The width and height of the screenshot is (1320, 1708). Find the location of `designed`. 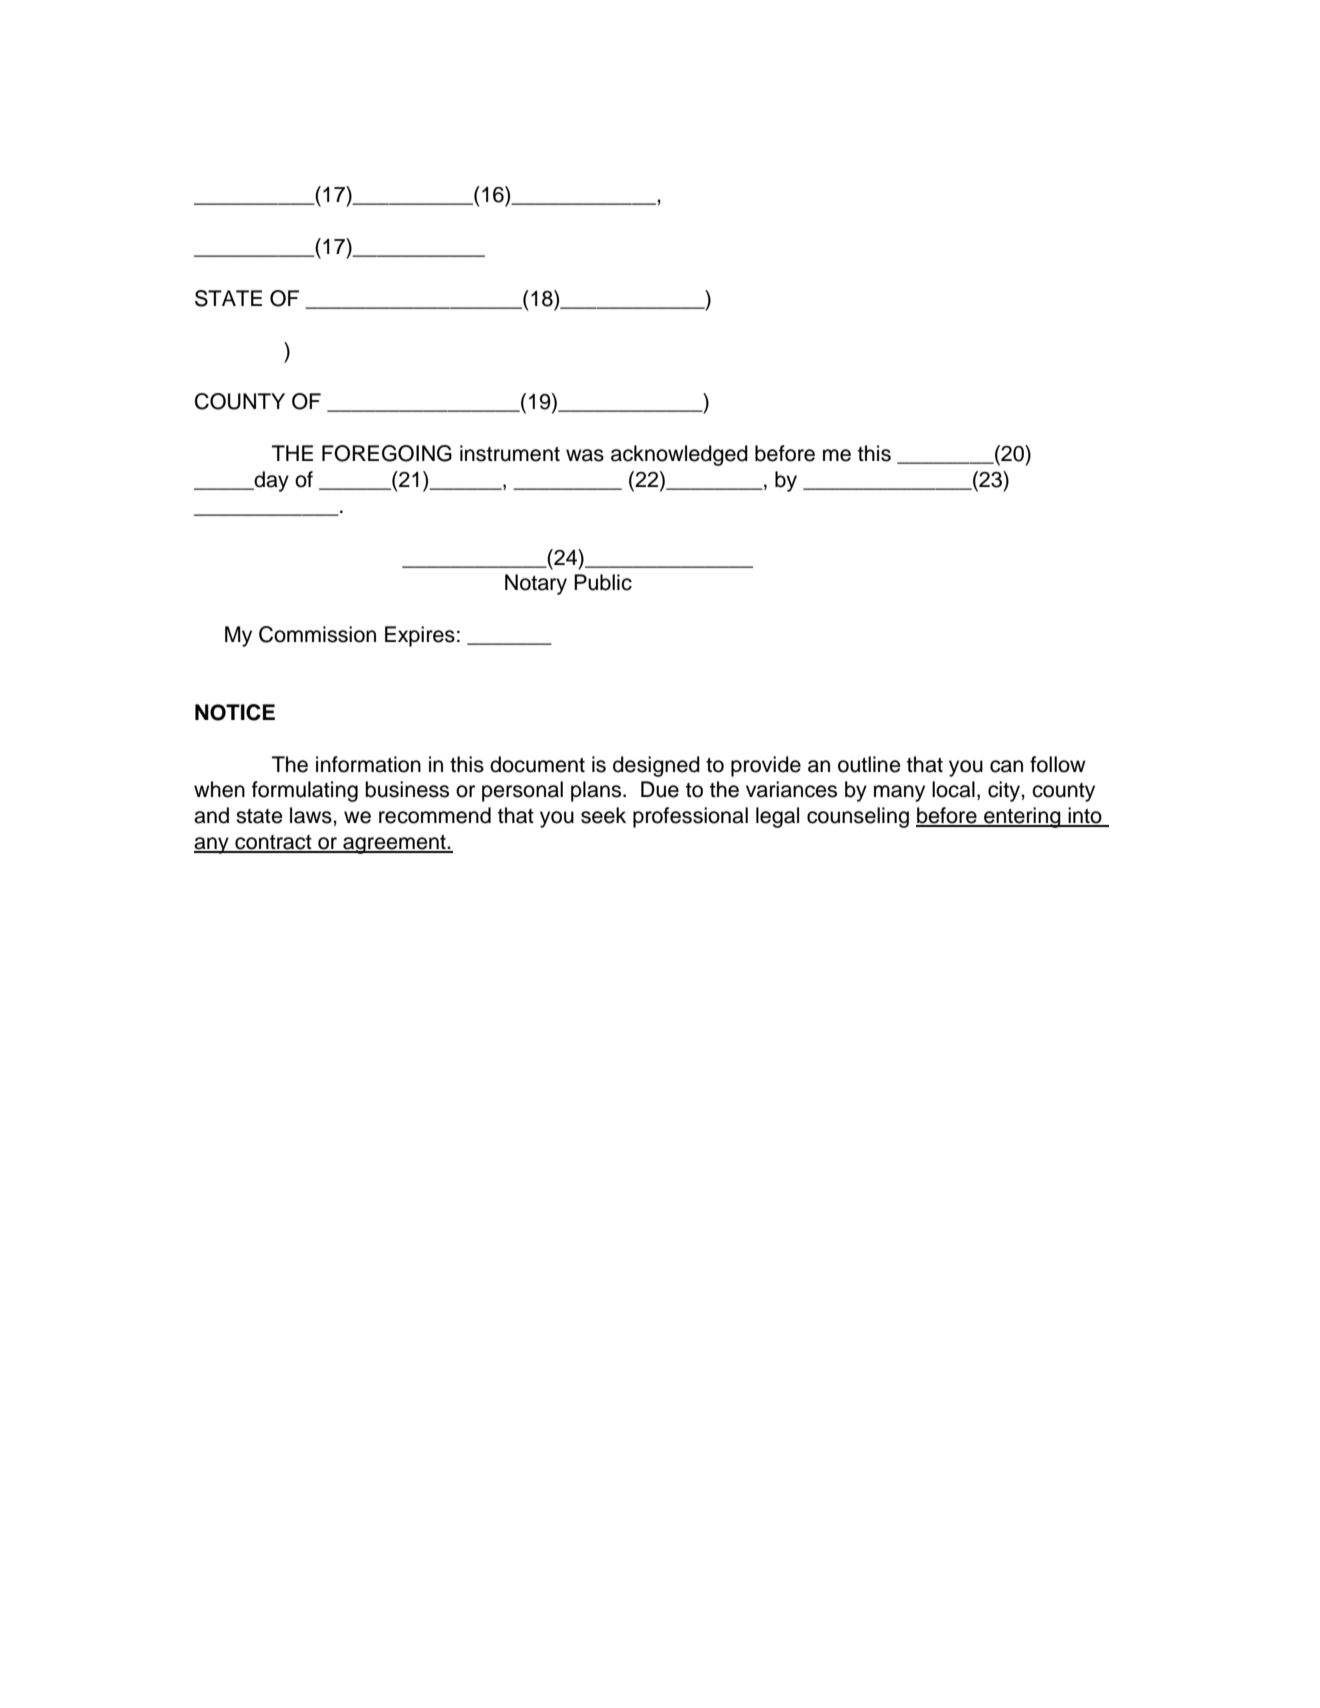

designed is located at coordinates (656, 766).
